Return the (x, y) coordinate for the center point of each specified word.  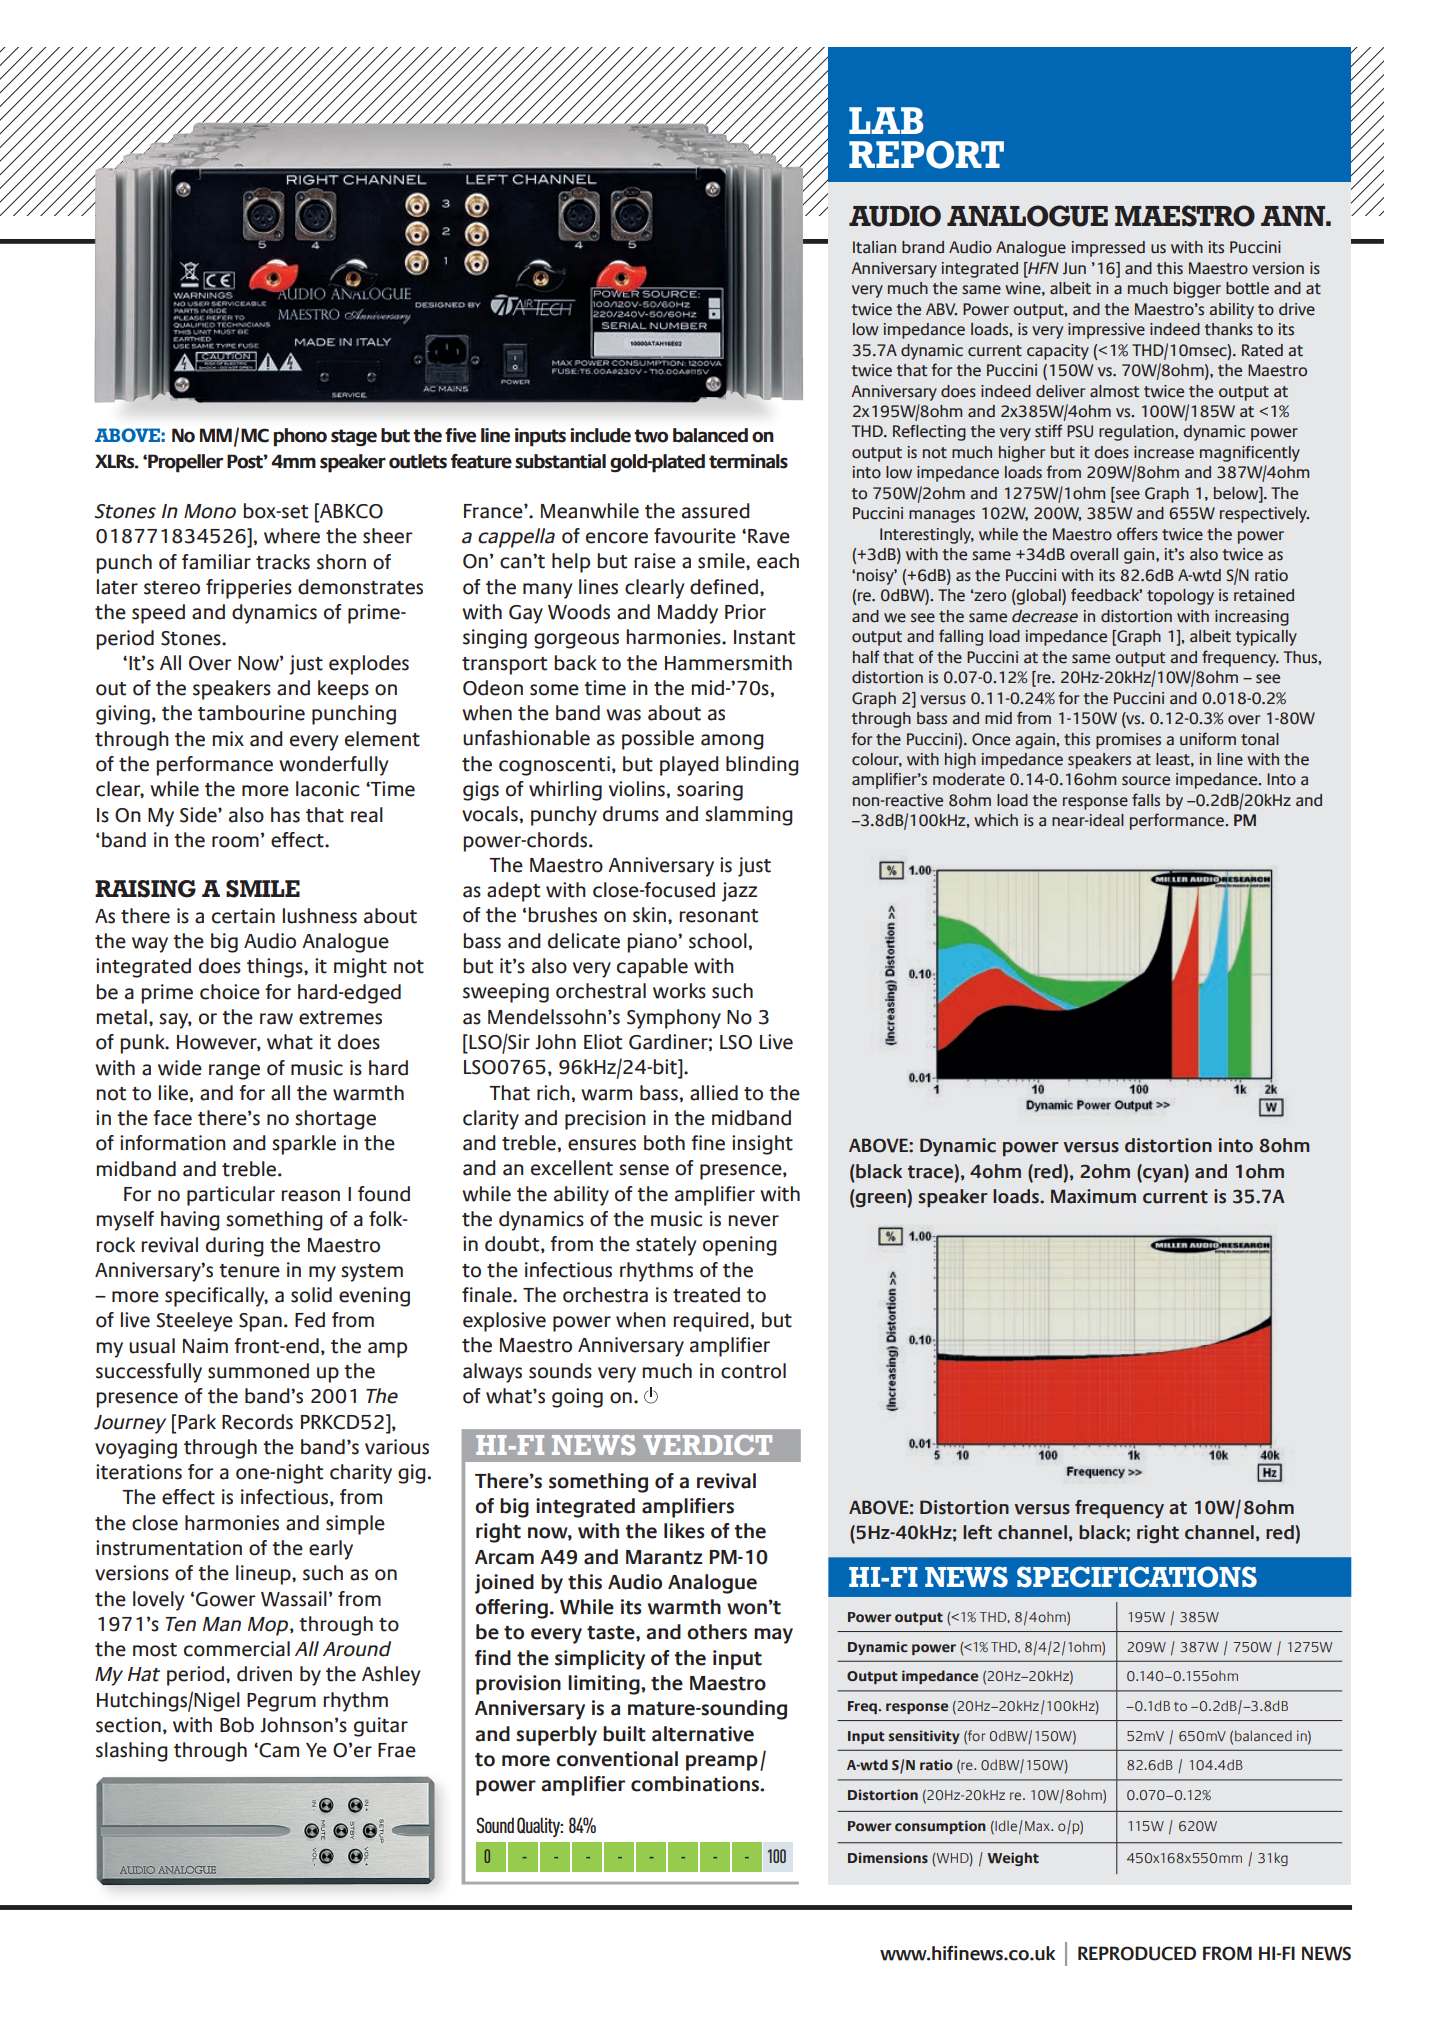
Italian (874, 247)
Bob (237, 1725)
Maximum (1093, 1196)
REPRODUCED (1137, 1953)
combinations (696, 1784)
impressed (1108, 249)
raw (276, 1019)
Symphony (674, 1019)
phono (300, 437)
